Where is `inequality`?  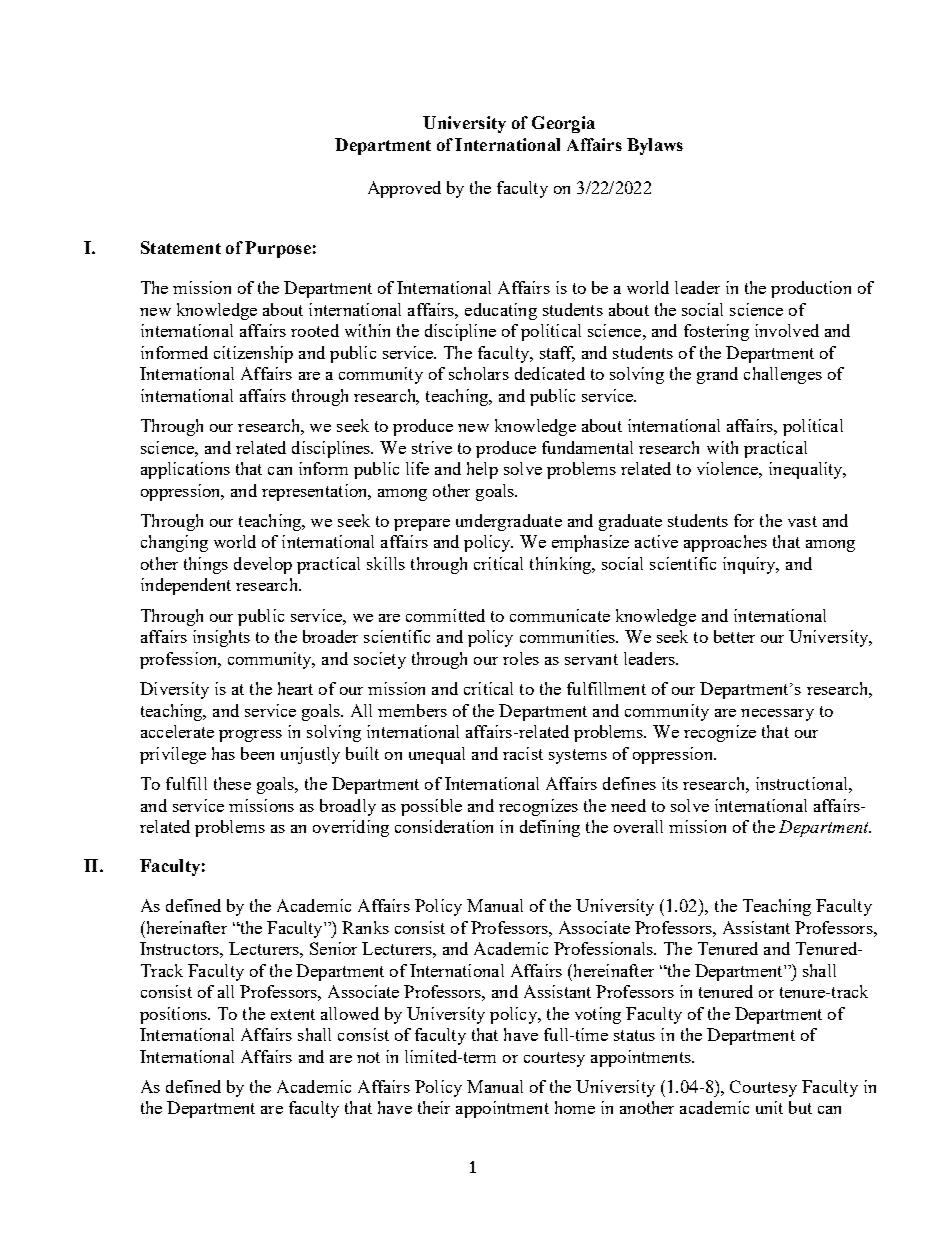
inequality is located at coordinates (807, 470).
